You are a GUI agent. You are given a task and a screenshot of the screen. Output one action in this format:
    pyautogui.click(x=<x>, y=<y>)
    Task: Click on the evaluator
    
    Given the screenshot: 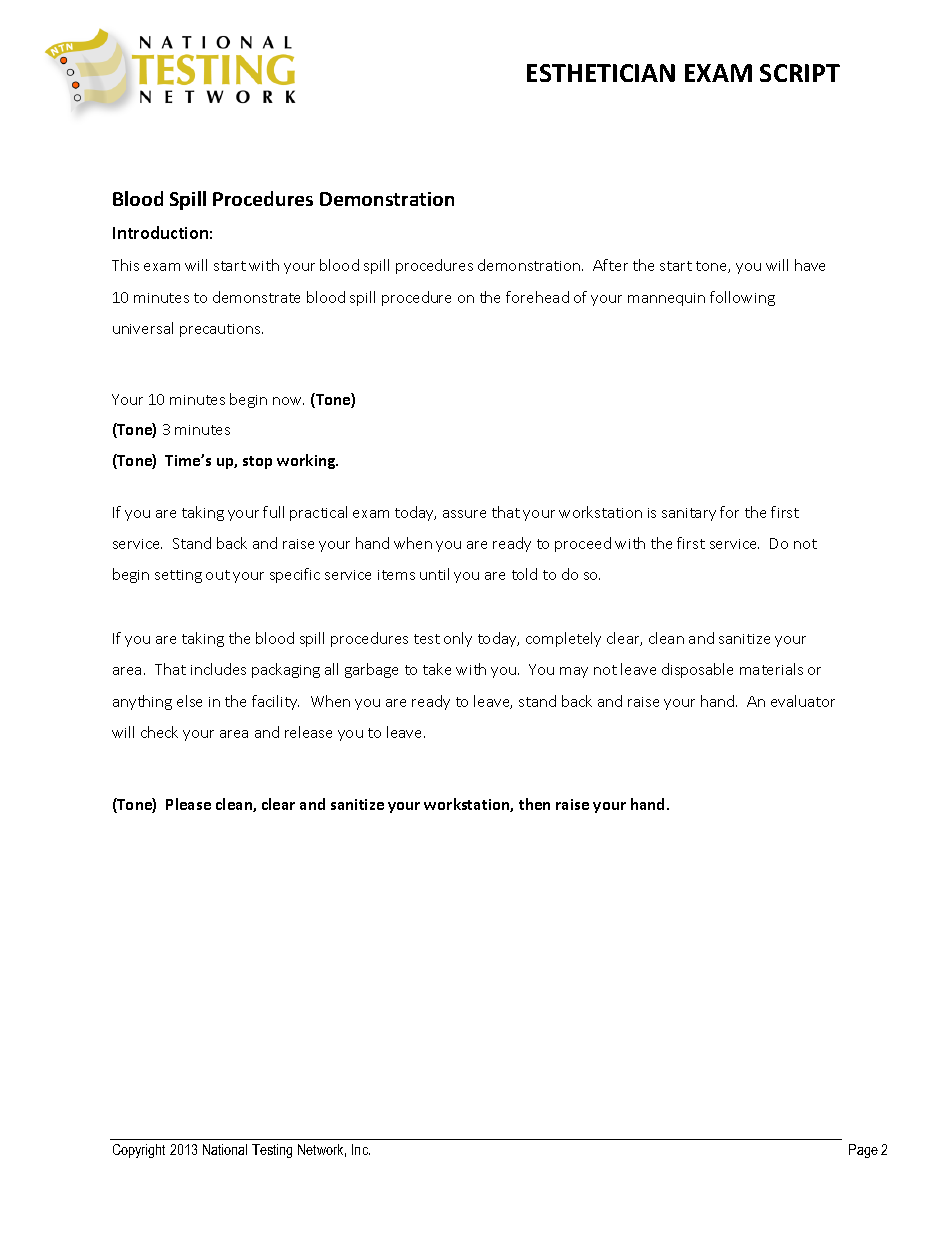 What is the action you would take?
    pyautogui.click(x=803, y=701)
